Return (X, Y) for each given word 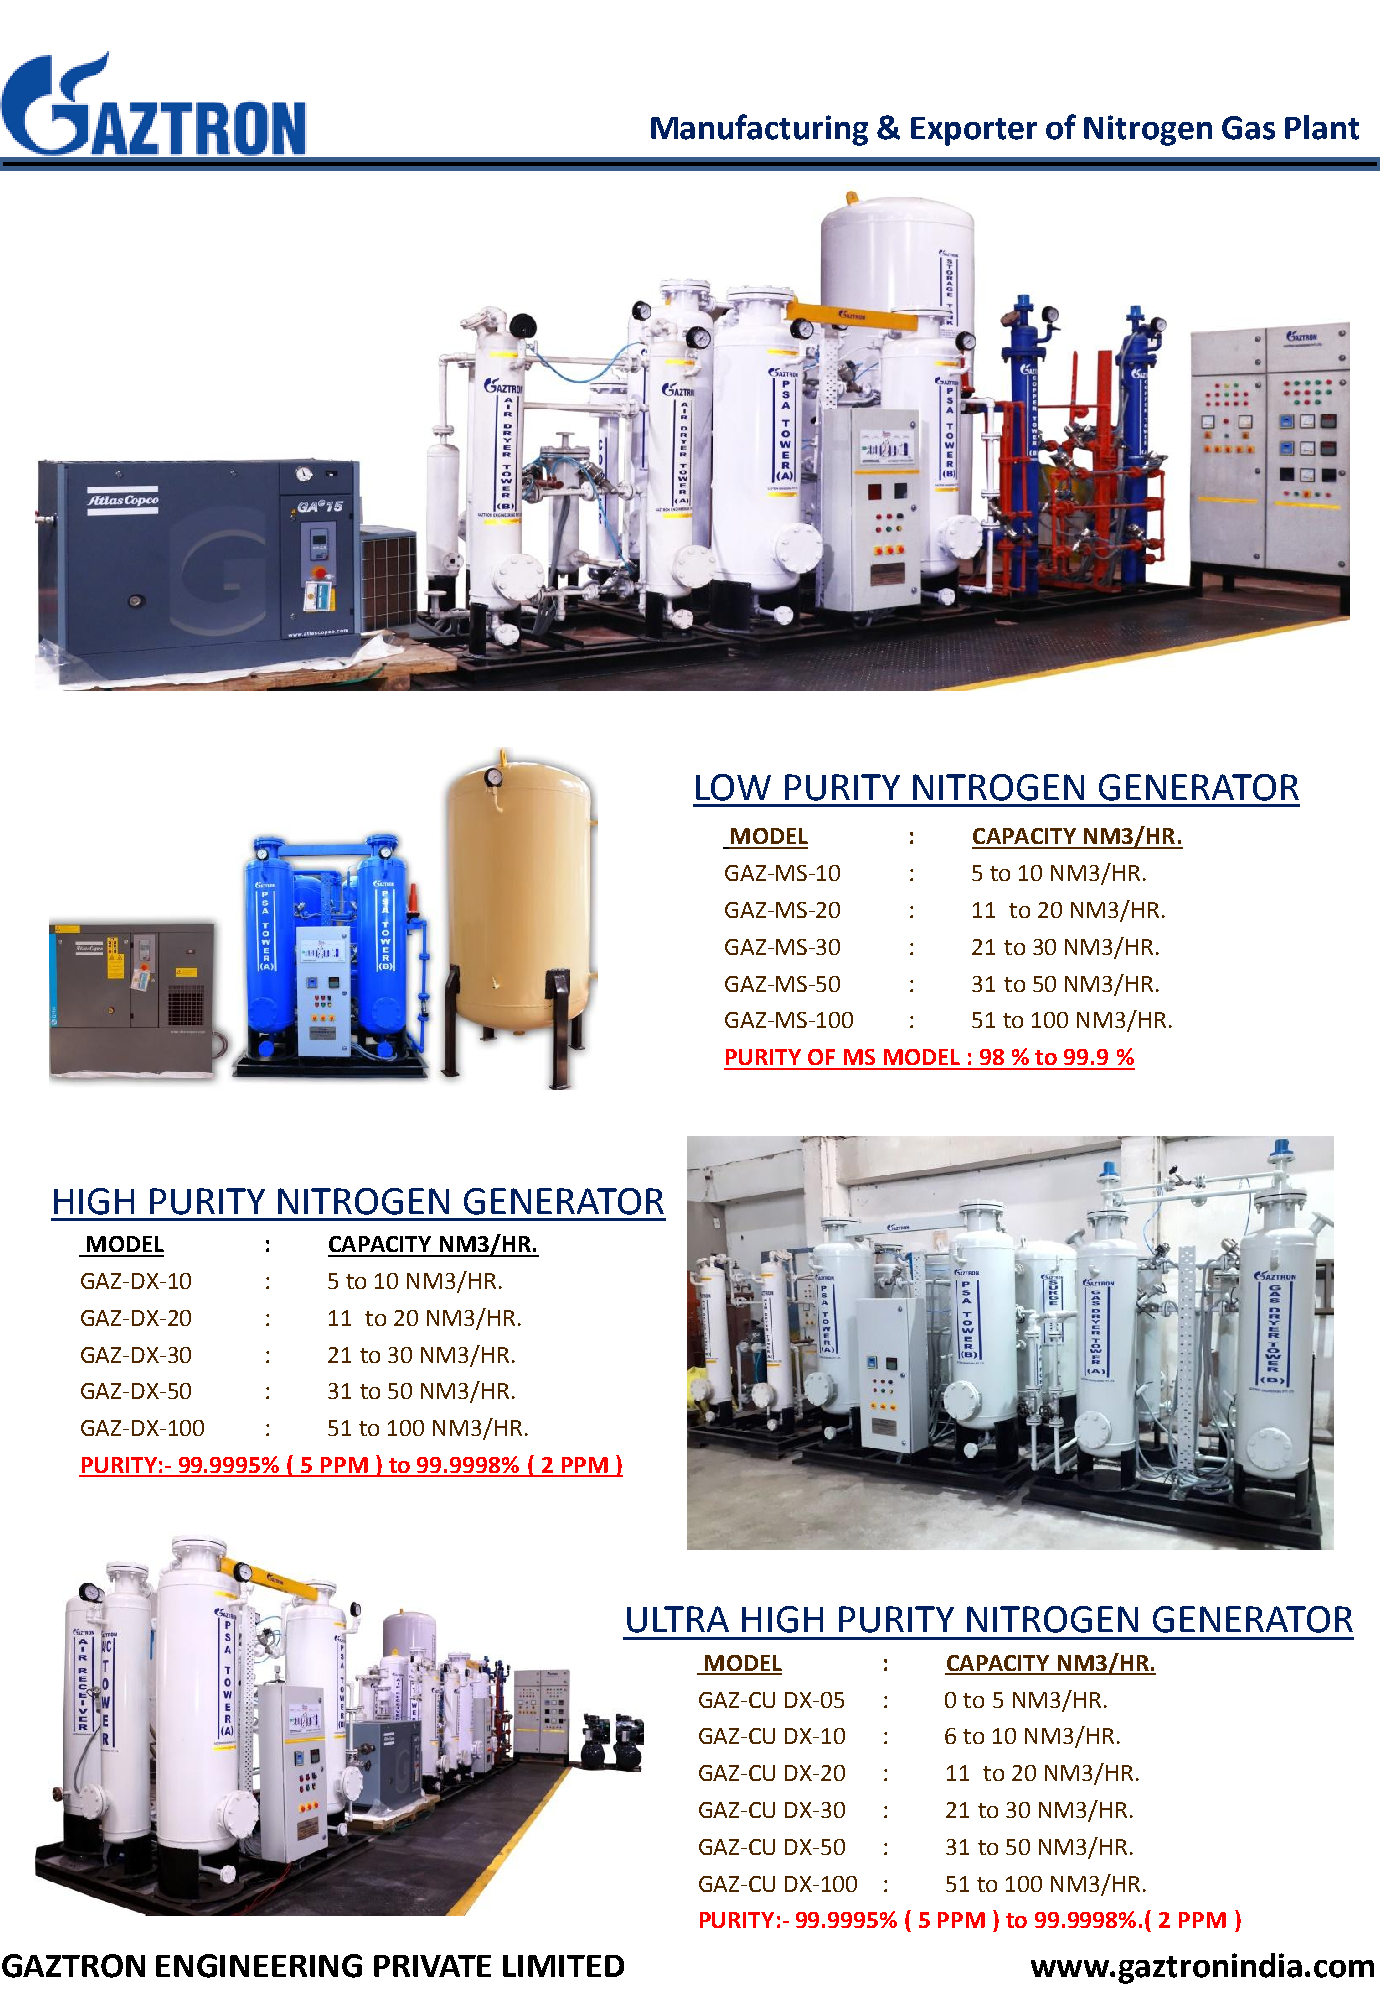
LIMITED (563, 1966)
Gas (1248, 128)
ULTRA (678, 1619)
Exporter (974, 131)
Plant (1322, 127)
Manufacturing (759, 130)
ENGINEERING (259, 1966)
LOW (733, 787)
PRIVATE (432, 1966)
